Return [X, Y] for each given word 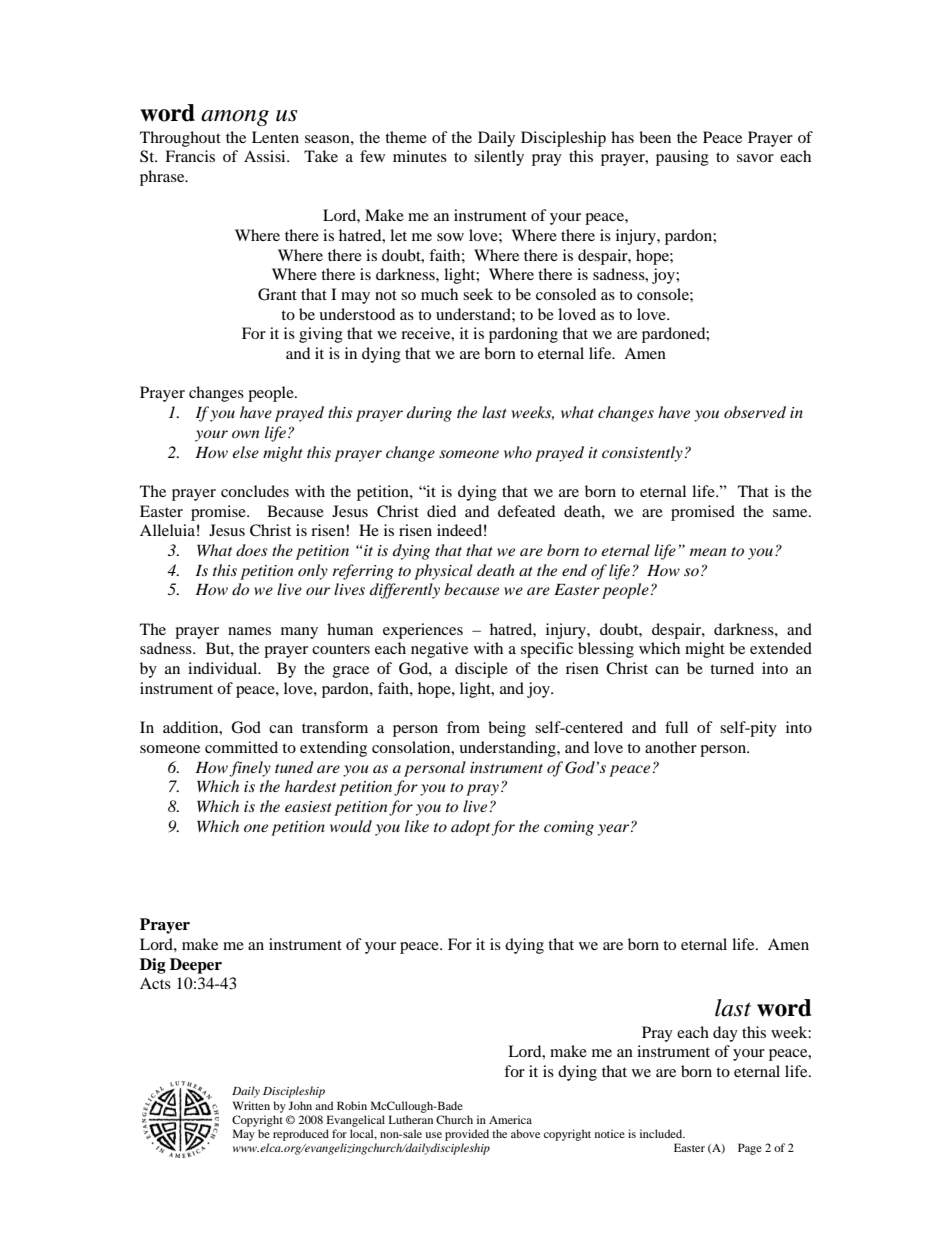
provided [467, 1135]
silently [499, 158]
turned [732, 668]
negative [439, 650]
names [249, 631]
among [235, 118]
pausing [682, 158]
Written [251, 1105]
